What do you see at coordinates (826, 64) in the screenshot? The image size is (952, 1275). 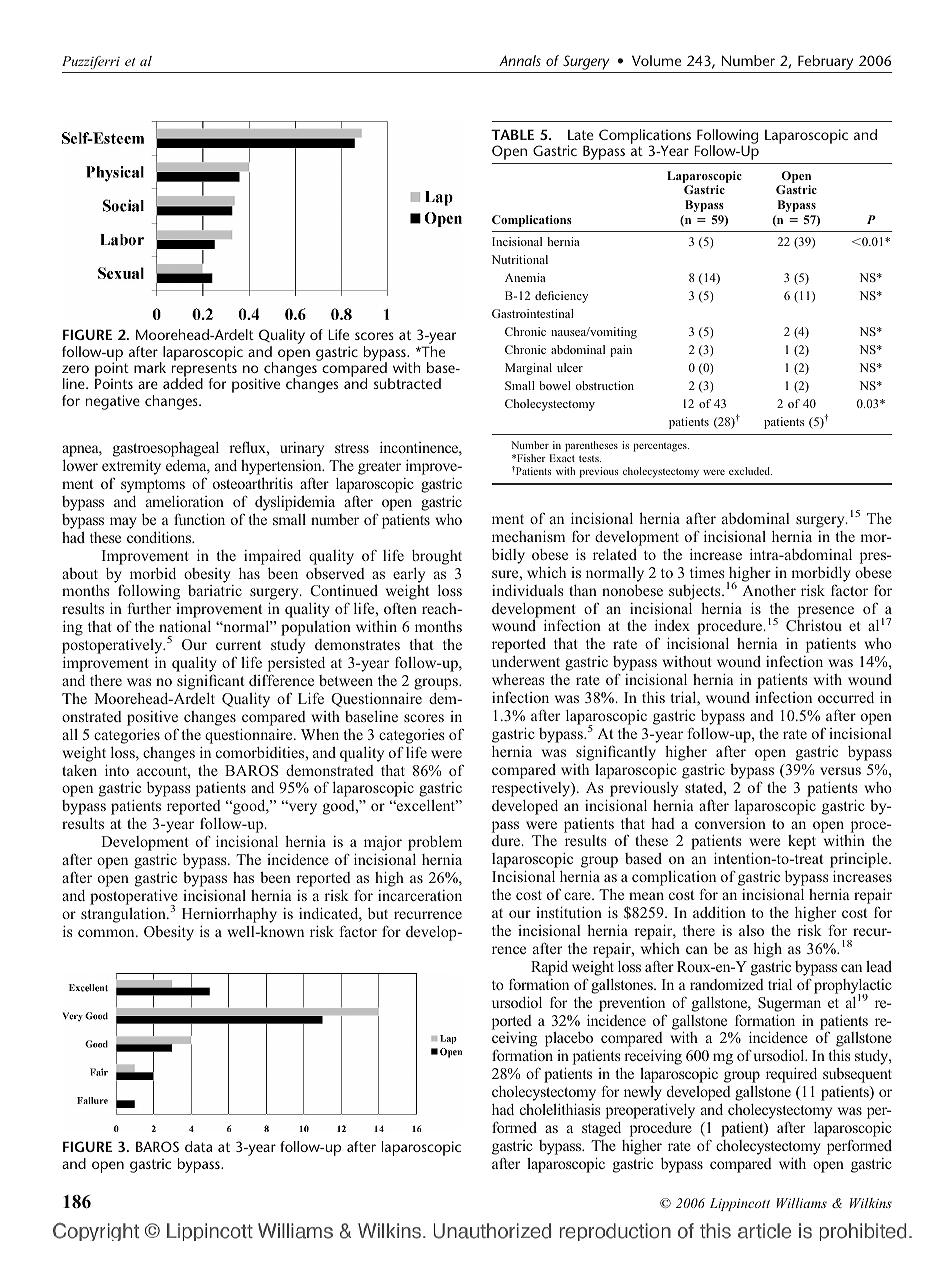 I see `February` at bounding box center [826, 64].
